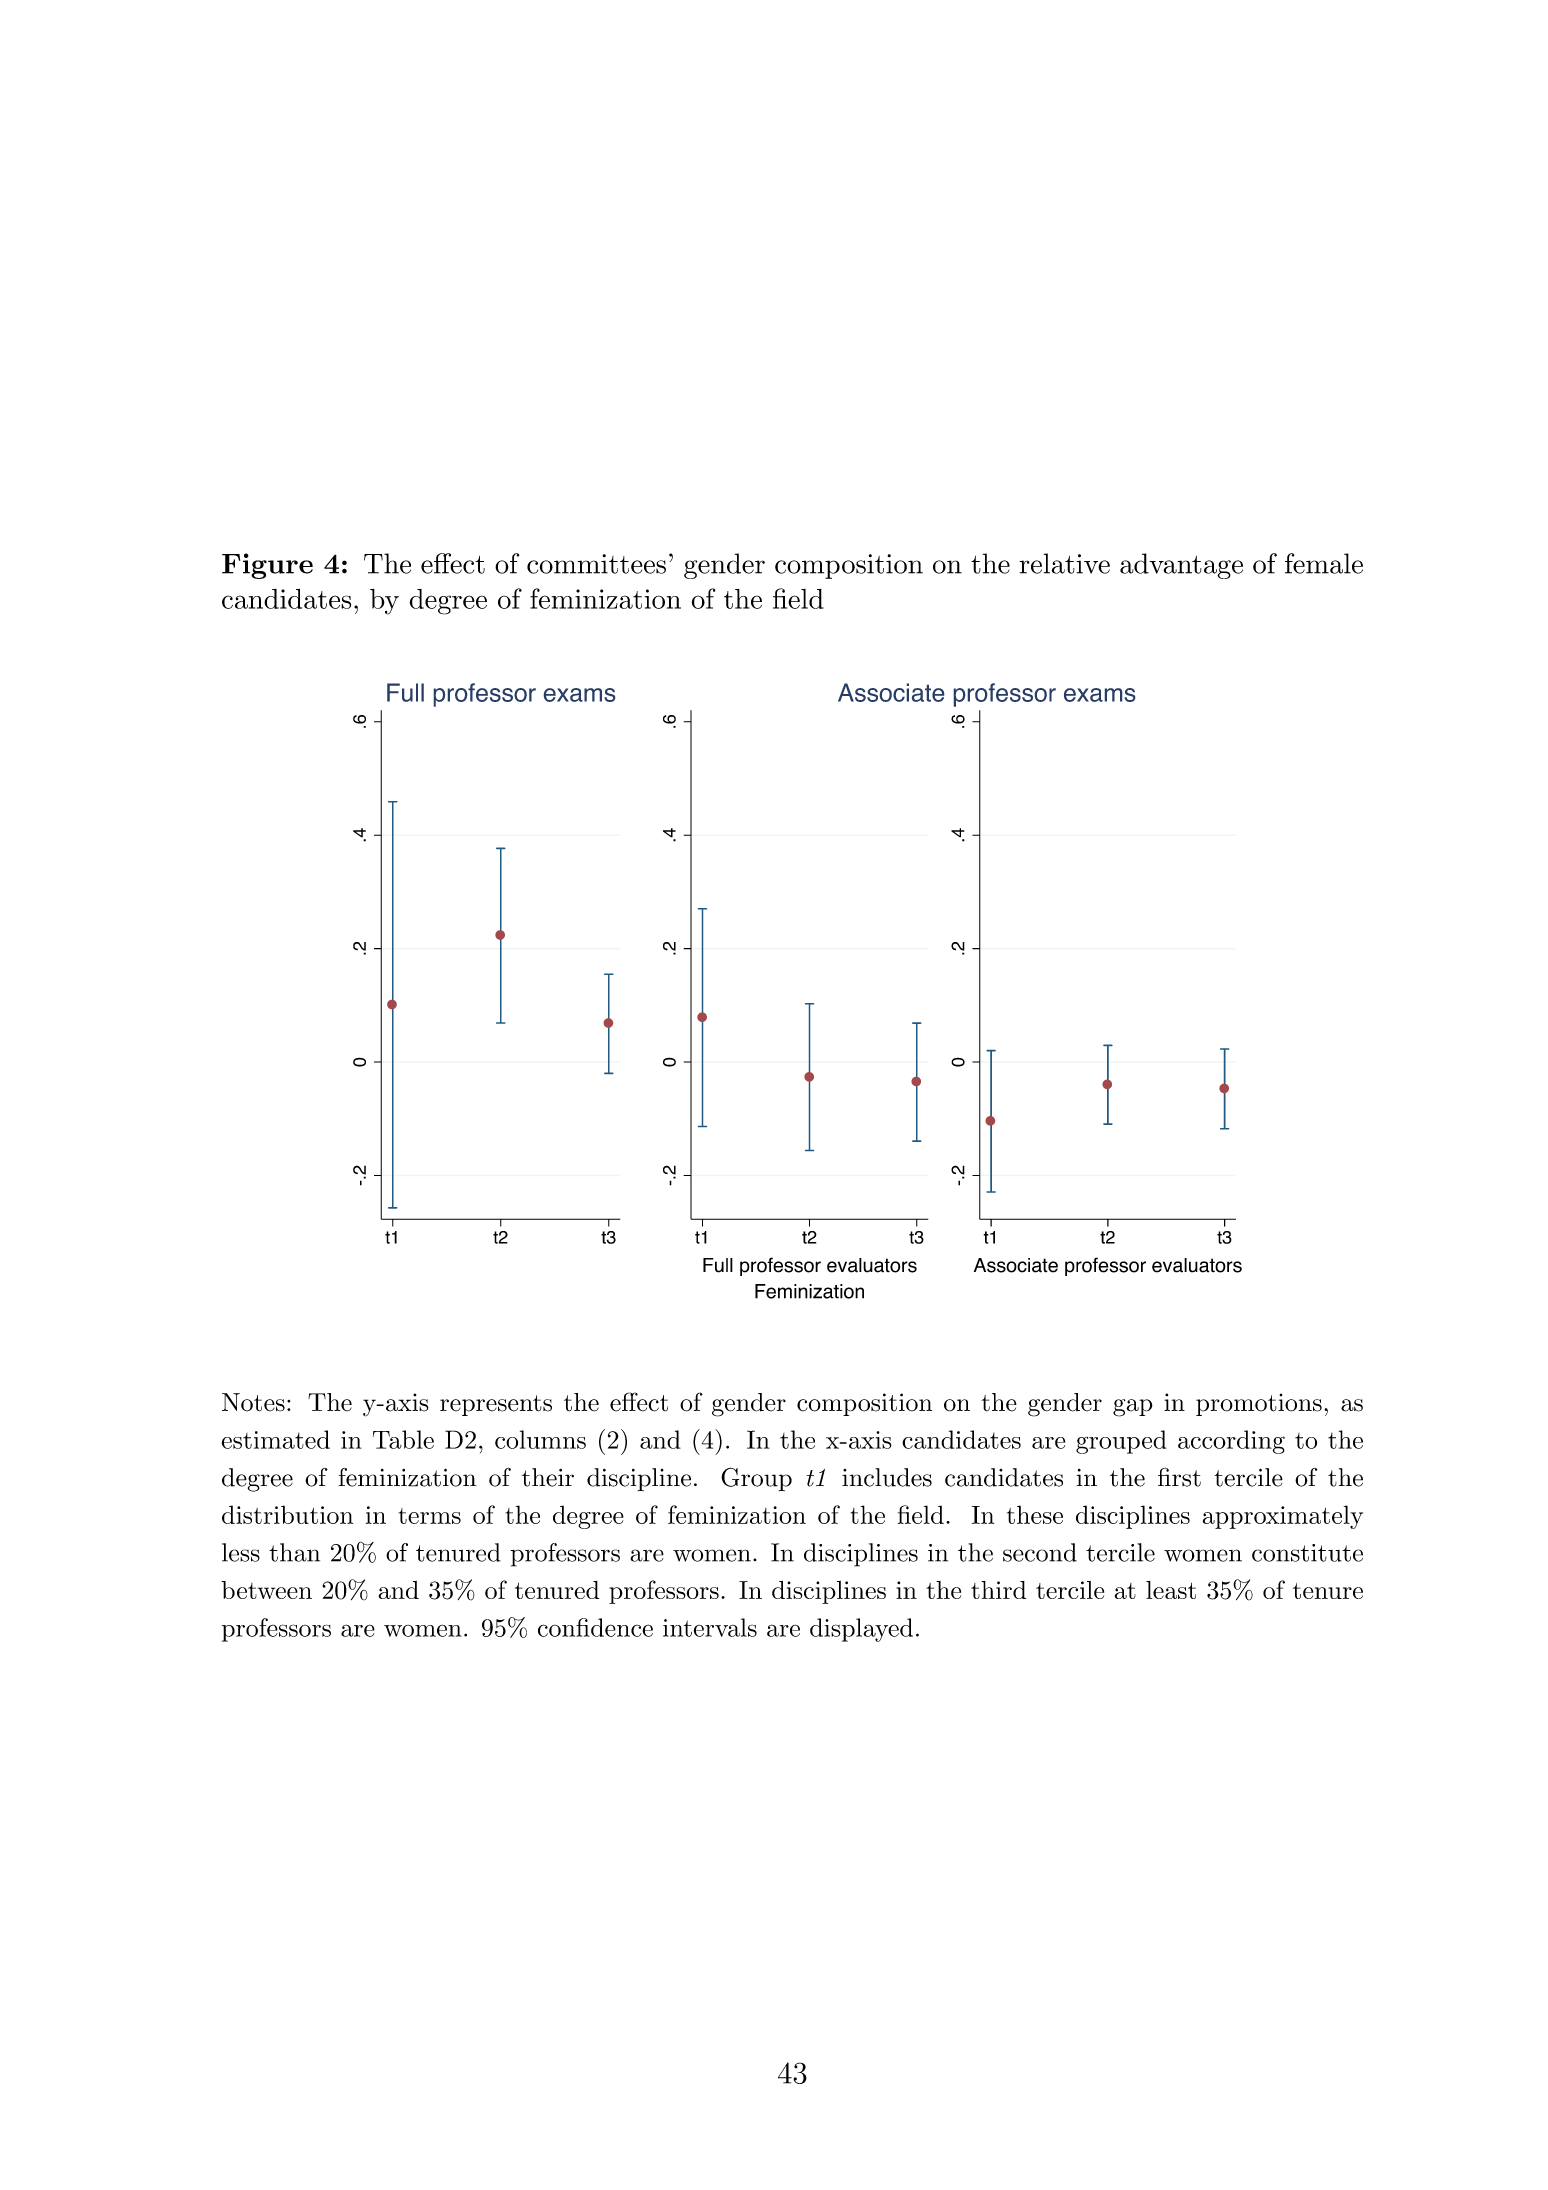 The width and height of the document is (1548, 2190). Describe the element at coordinates (540, 1439) in the document. I see `columns` at that location.
